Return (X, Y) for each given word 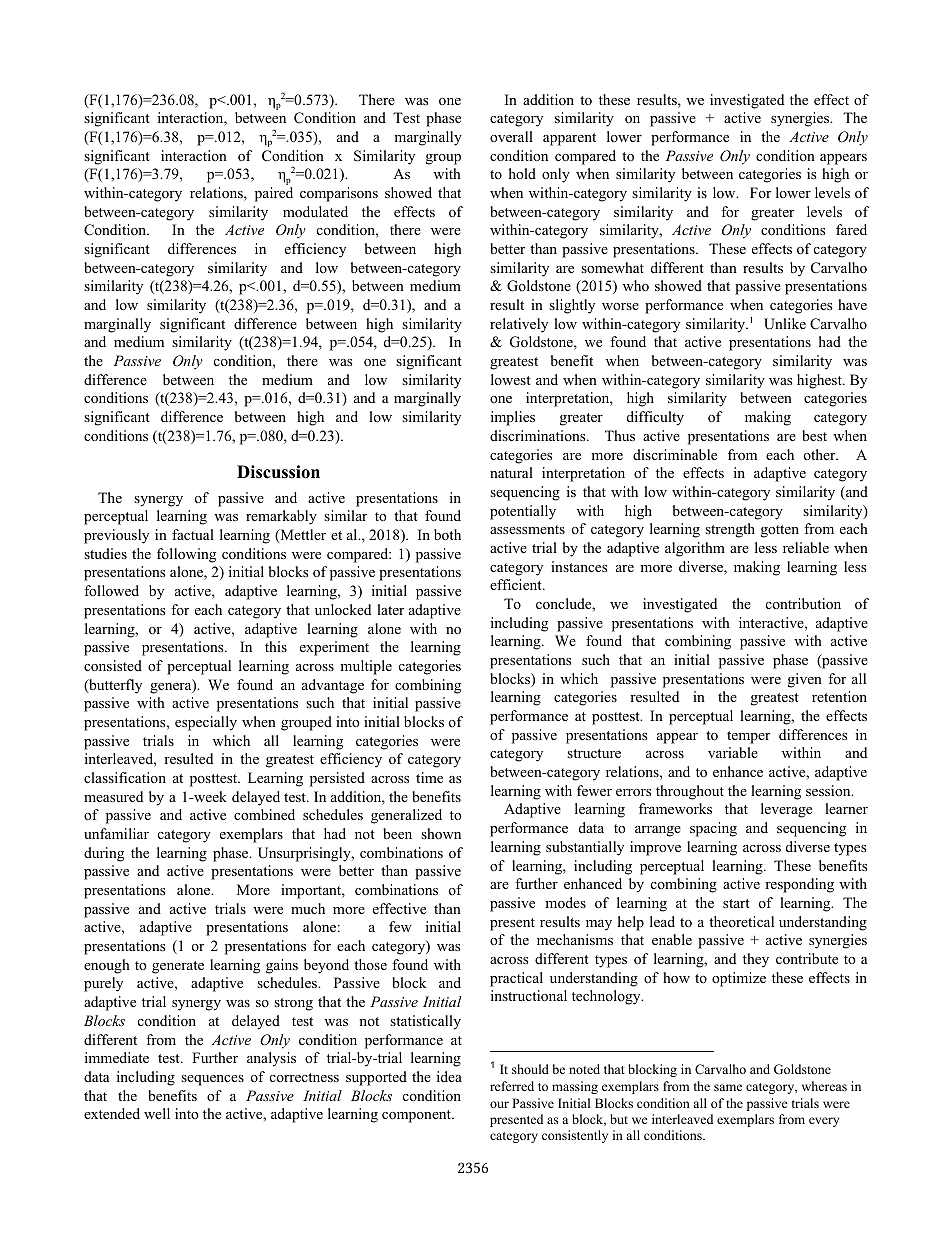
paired (274, 194)
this (276, 646)
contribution (803, 604)
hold (522, 173)
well (157, 1113)
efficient (517, 584)
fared (851, 229)
